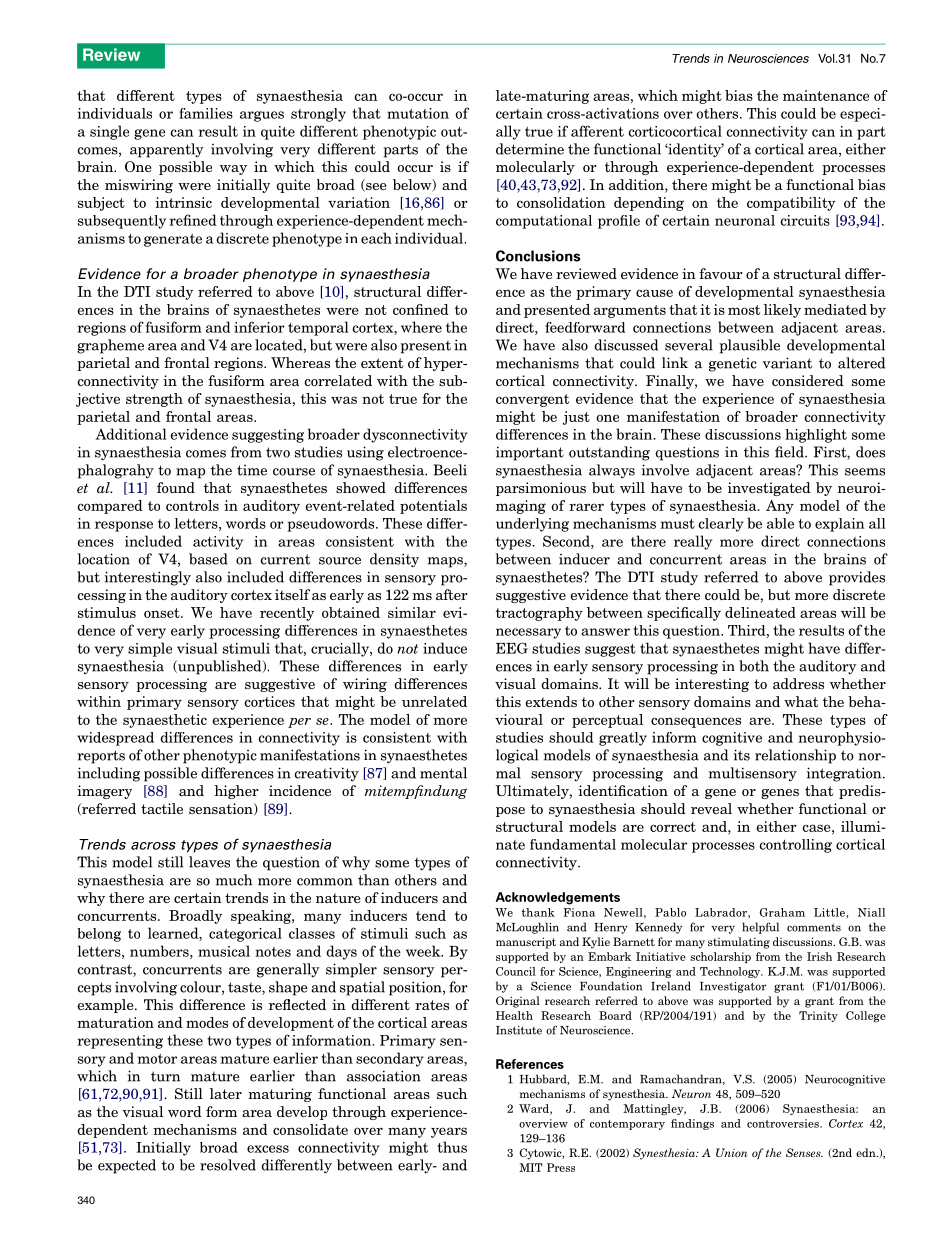  What do you see at coordinates (787, 363) in the screenshot?
I see `variant` at bounding box center [787, 363].
